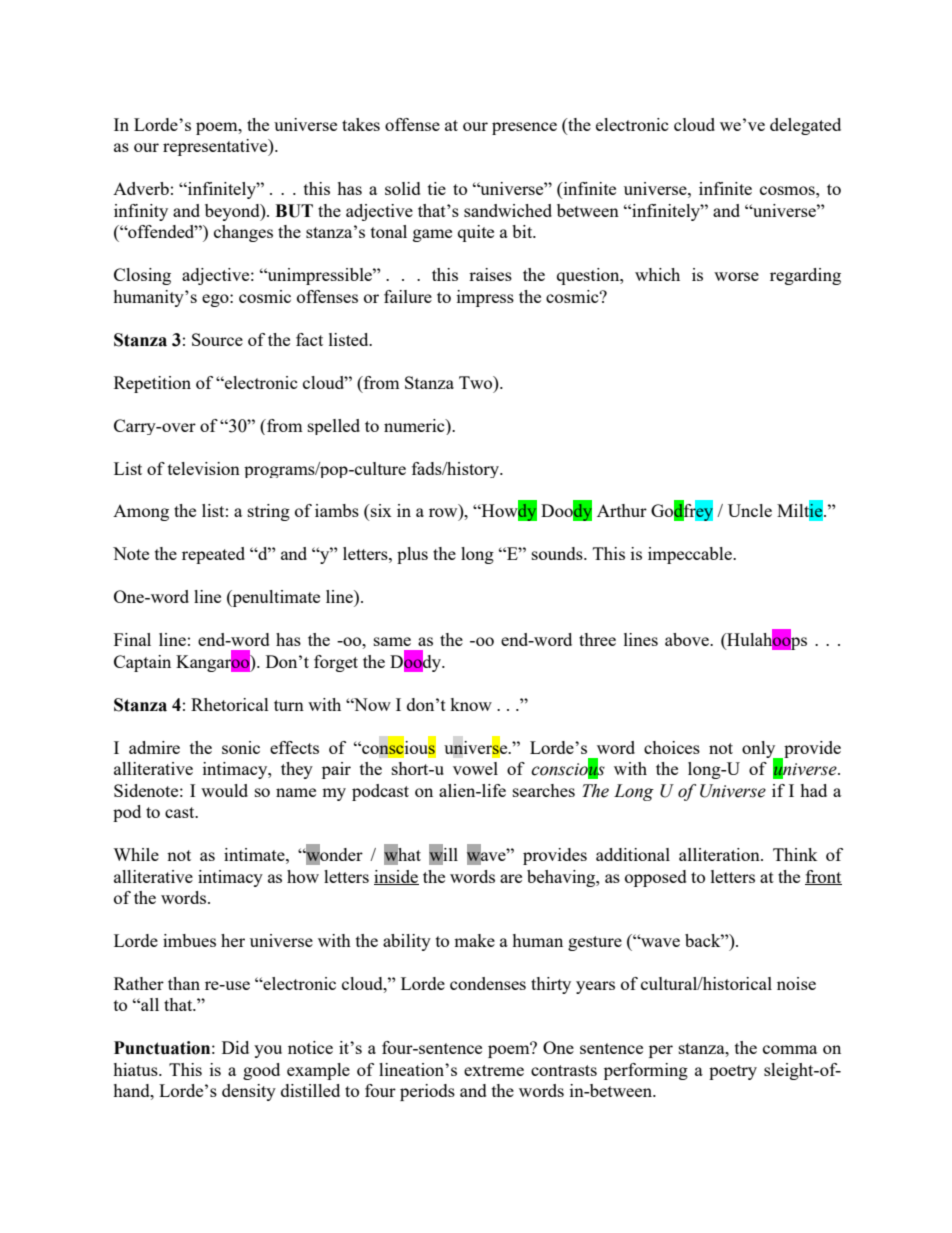  What do you see at coordinates (224, 790) in the image?
I see `would` at bounding box center [224, 790].
